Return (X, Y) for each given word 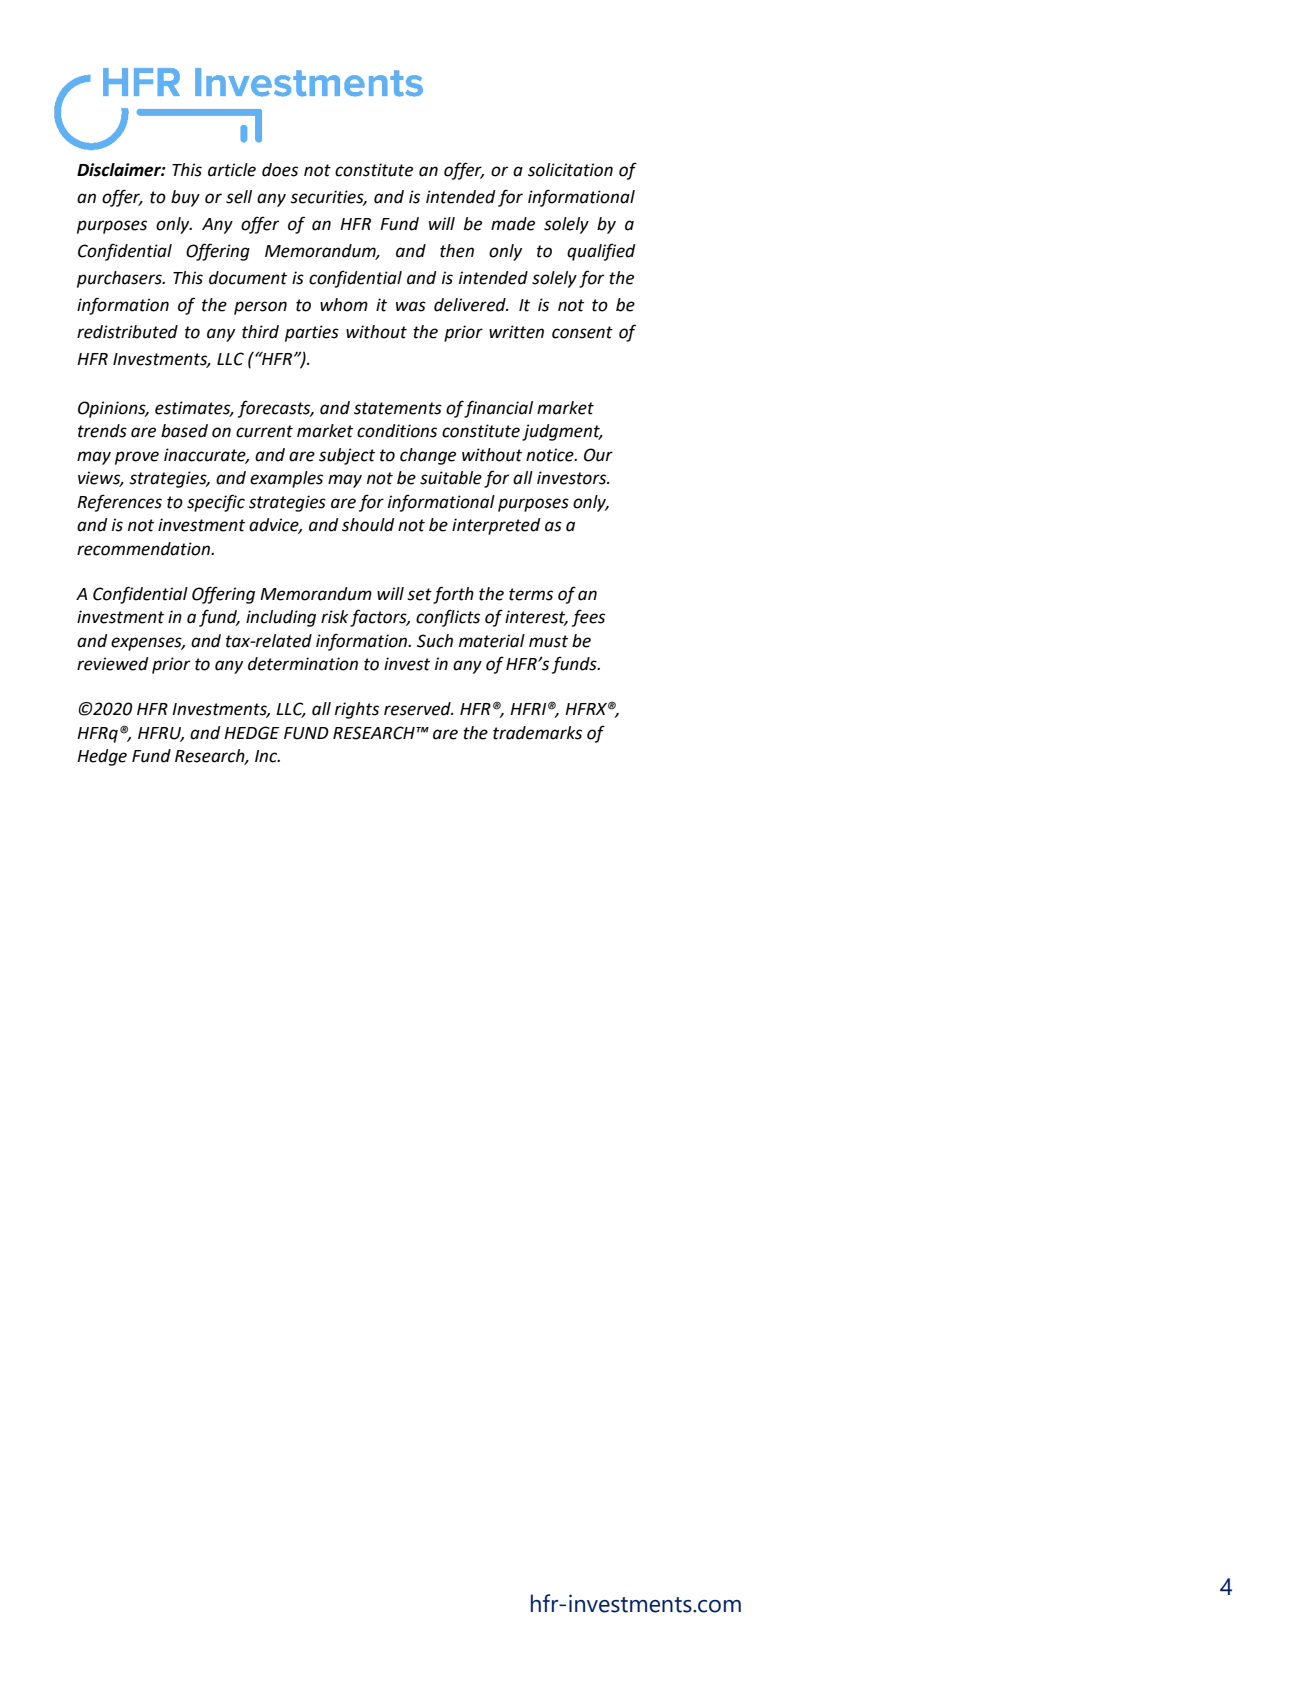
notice (551, 455)
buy (185, 198)
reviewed (113, 664)
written (516, 332)
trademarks (537, 733)
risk (335, 617)
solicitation (570, 170)
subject (347, 456)
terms (531, 594)
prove (137, 458)
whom (344, 305)
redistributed (127, 332)
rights (357, 710)
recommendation (144, 549)
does (280, 170)
